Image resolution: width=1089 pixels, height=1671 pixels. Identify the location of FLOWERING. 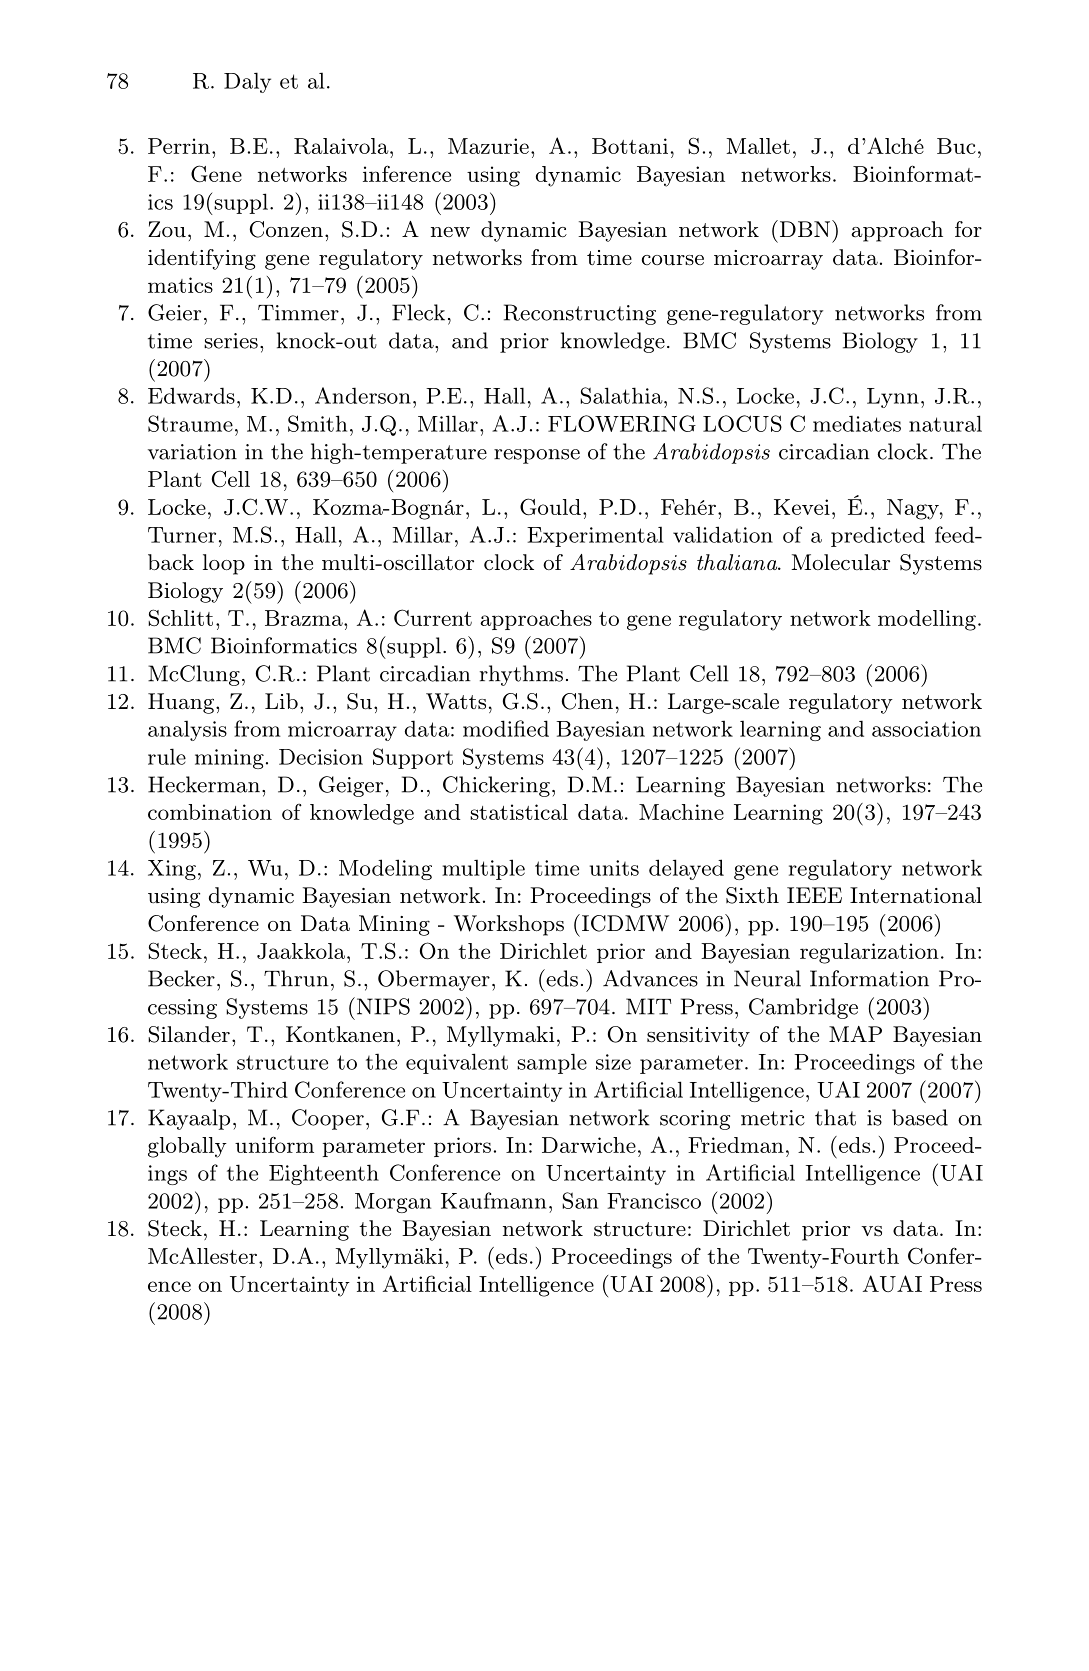
(622, 423).
